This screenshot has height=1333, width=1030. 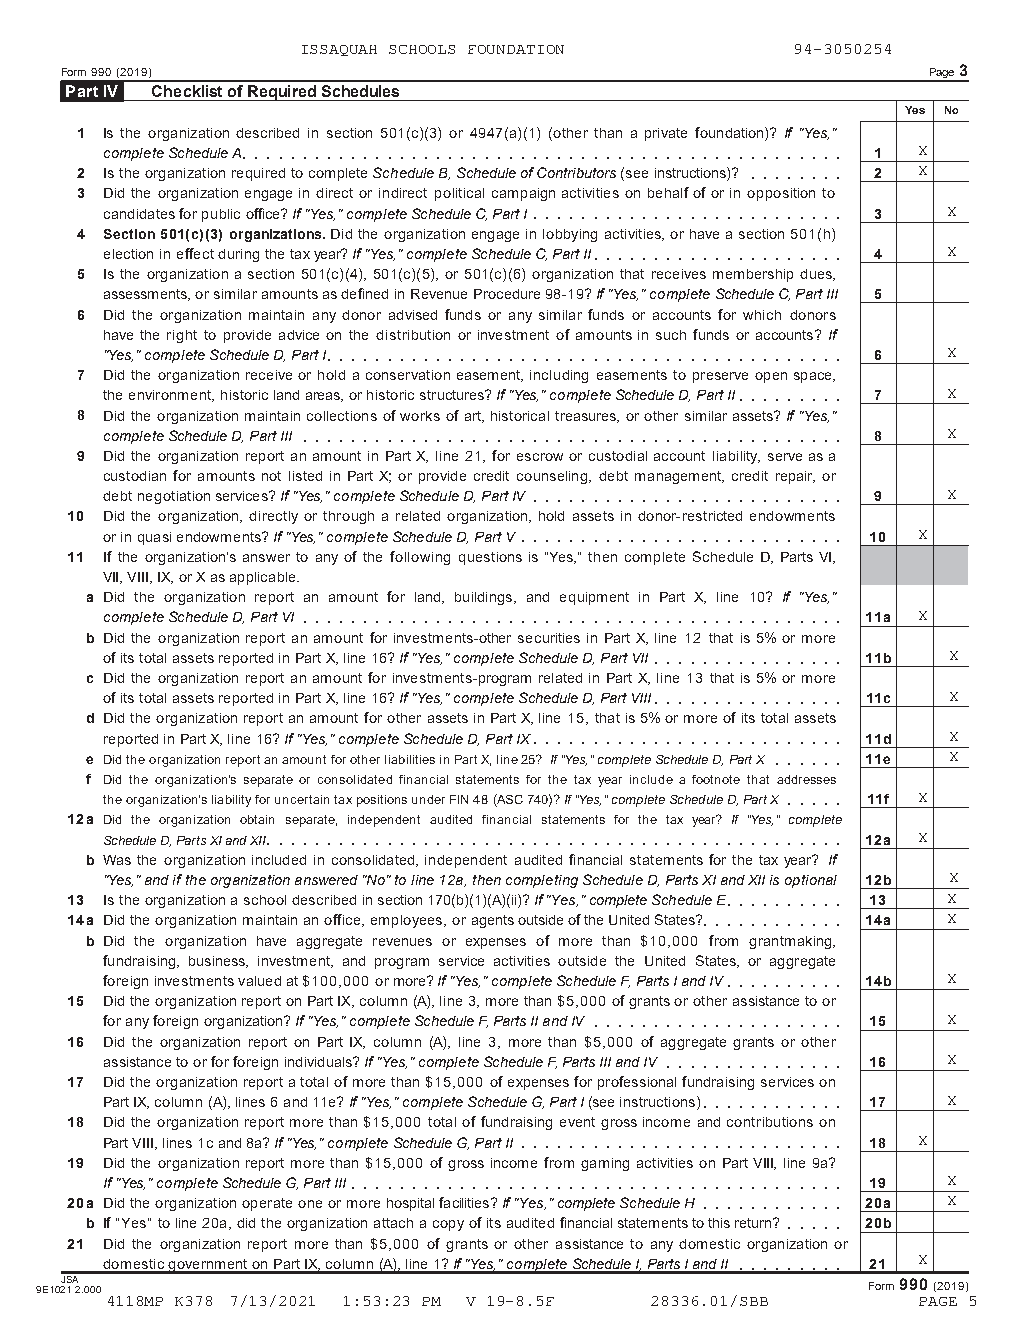 I want to click on under, so click(x=428, y=799).
